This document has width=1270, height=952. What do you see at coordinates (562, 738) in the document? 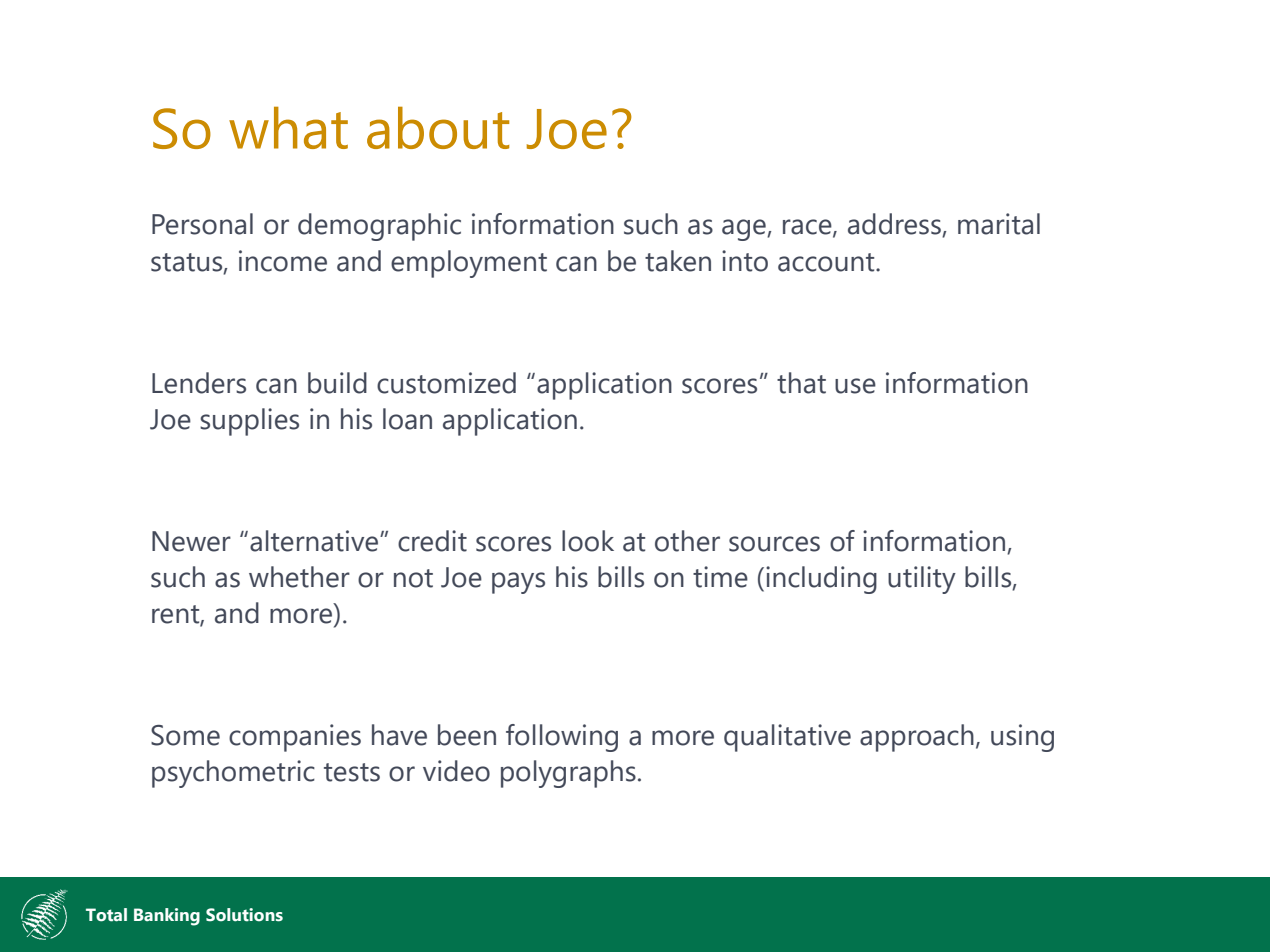
I see `following` at bounding box center [562, 738].
